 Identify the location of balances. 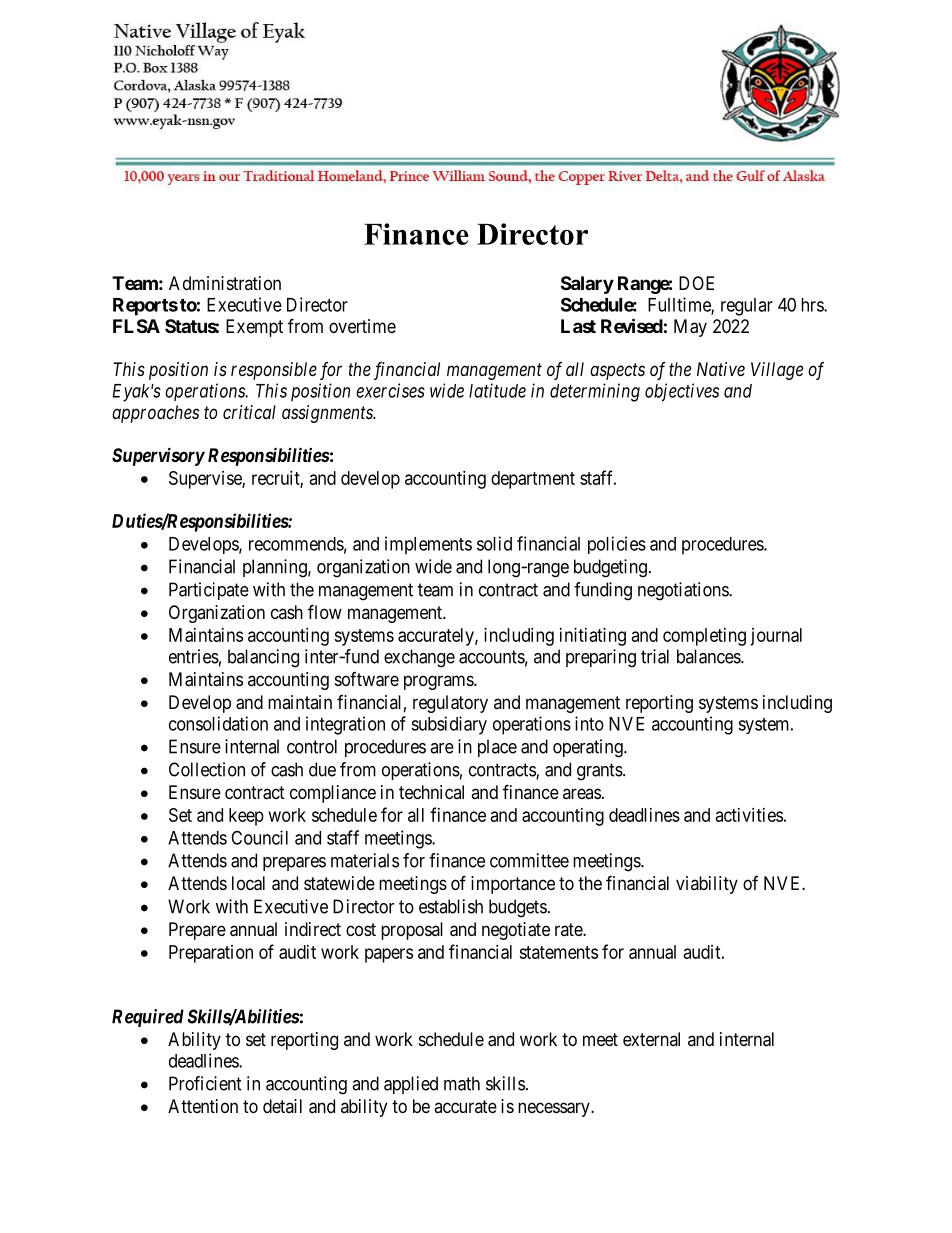
(709, 656).
